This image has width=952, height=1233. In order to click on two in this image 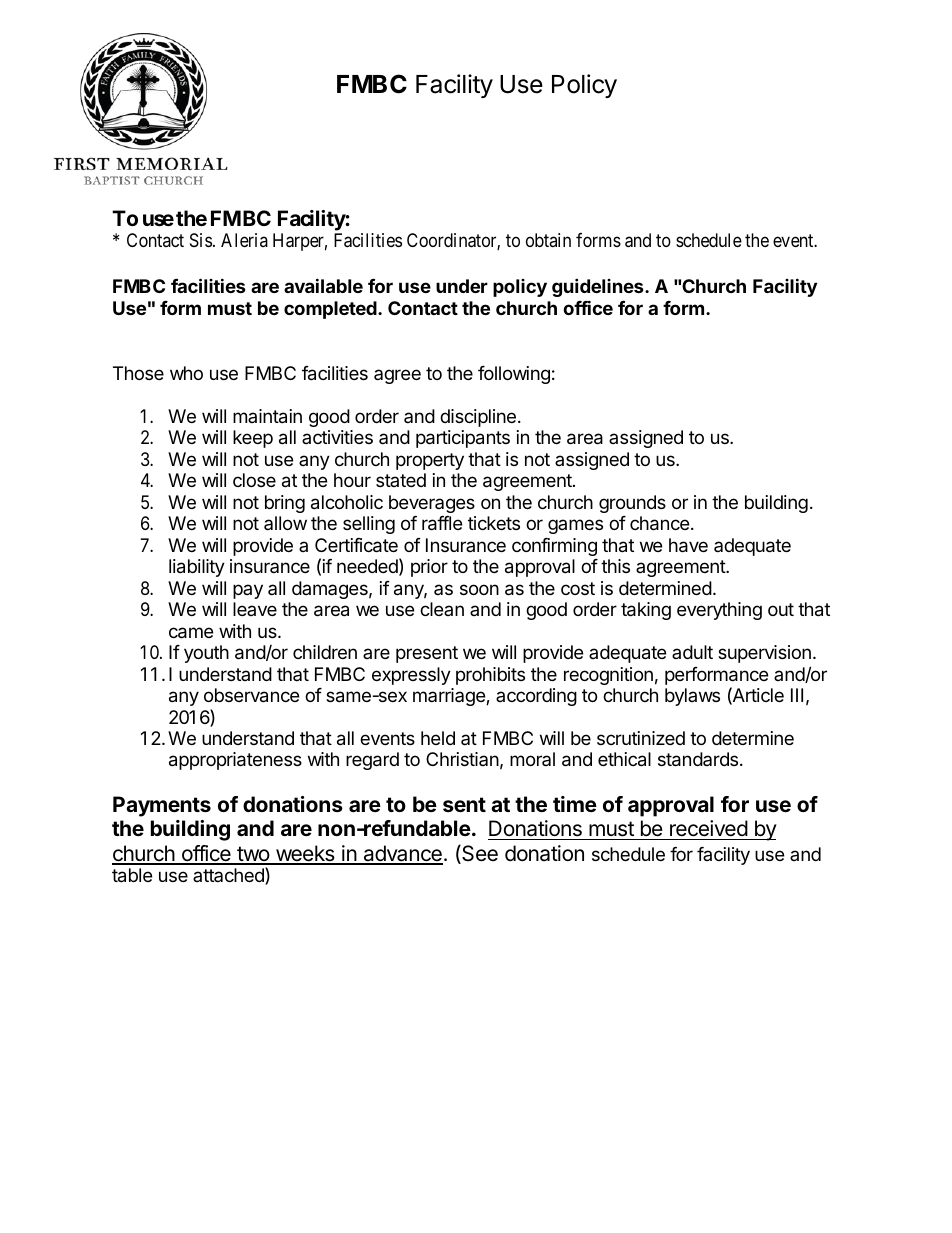, I will do `click(253, 855)`.
